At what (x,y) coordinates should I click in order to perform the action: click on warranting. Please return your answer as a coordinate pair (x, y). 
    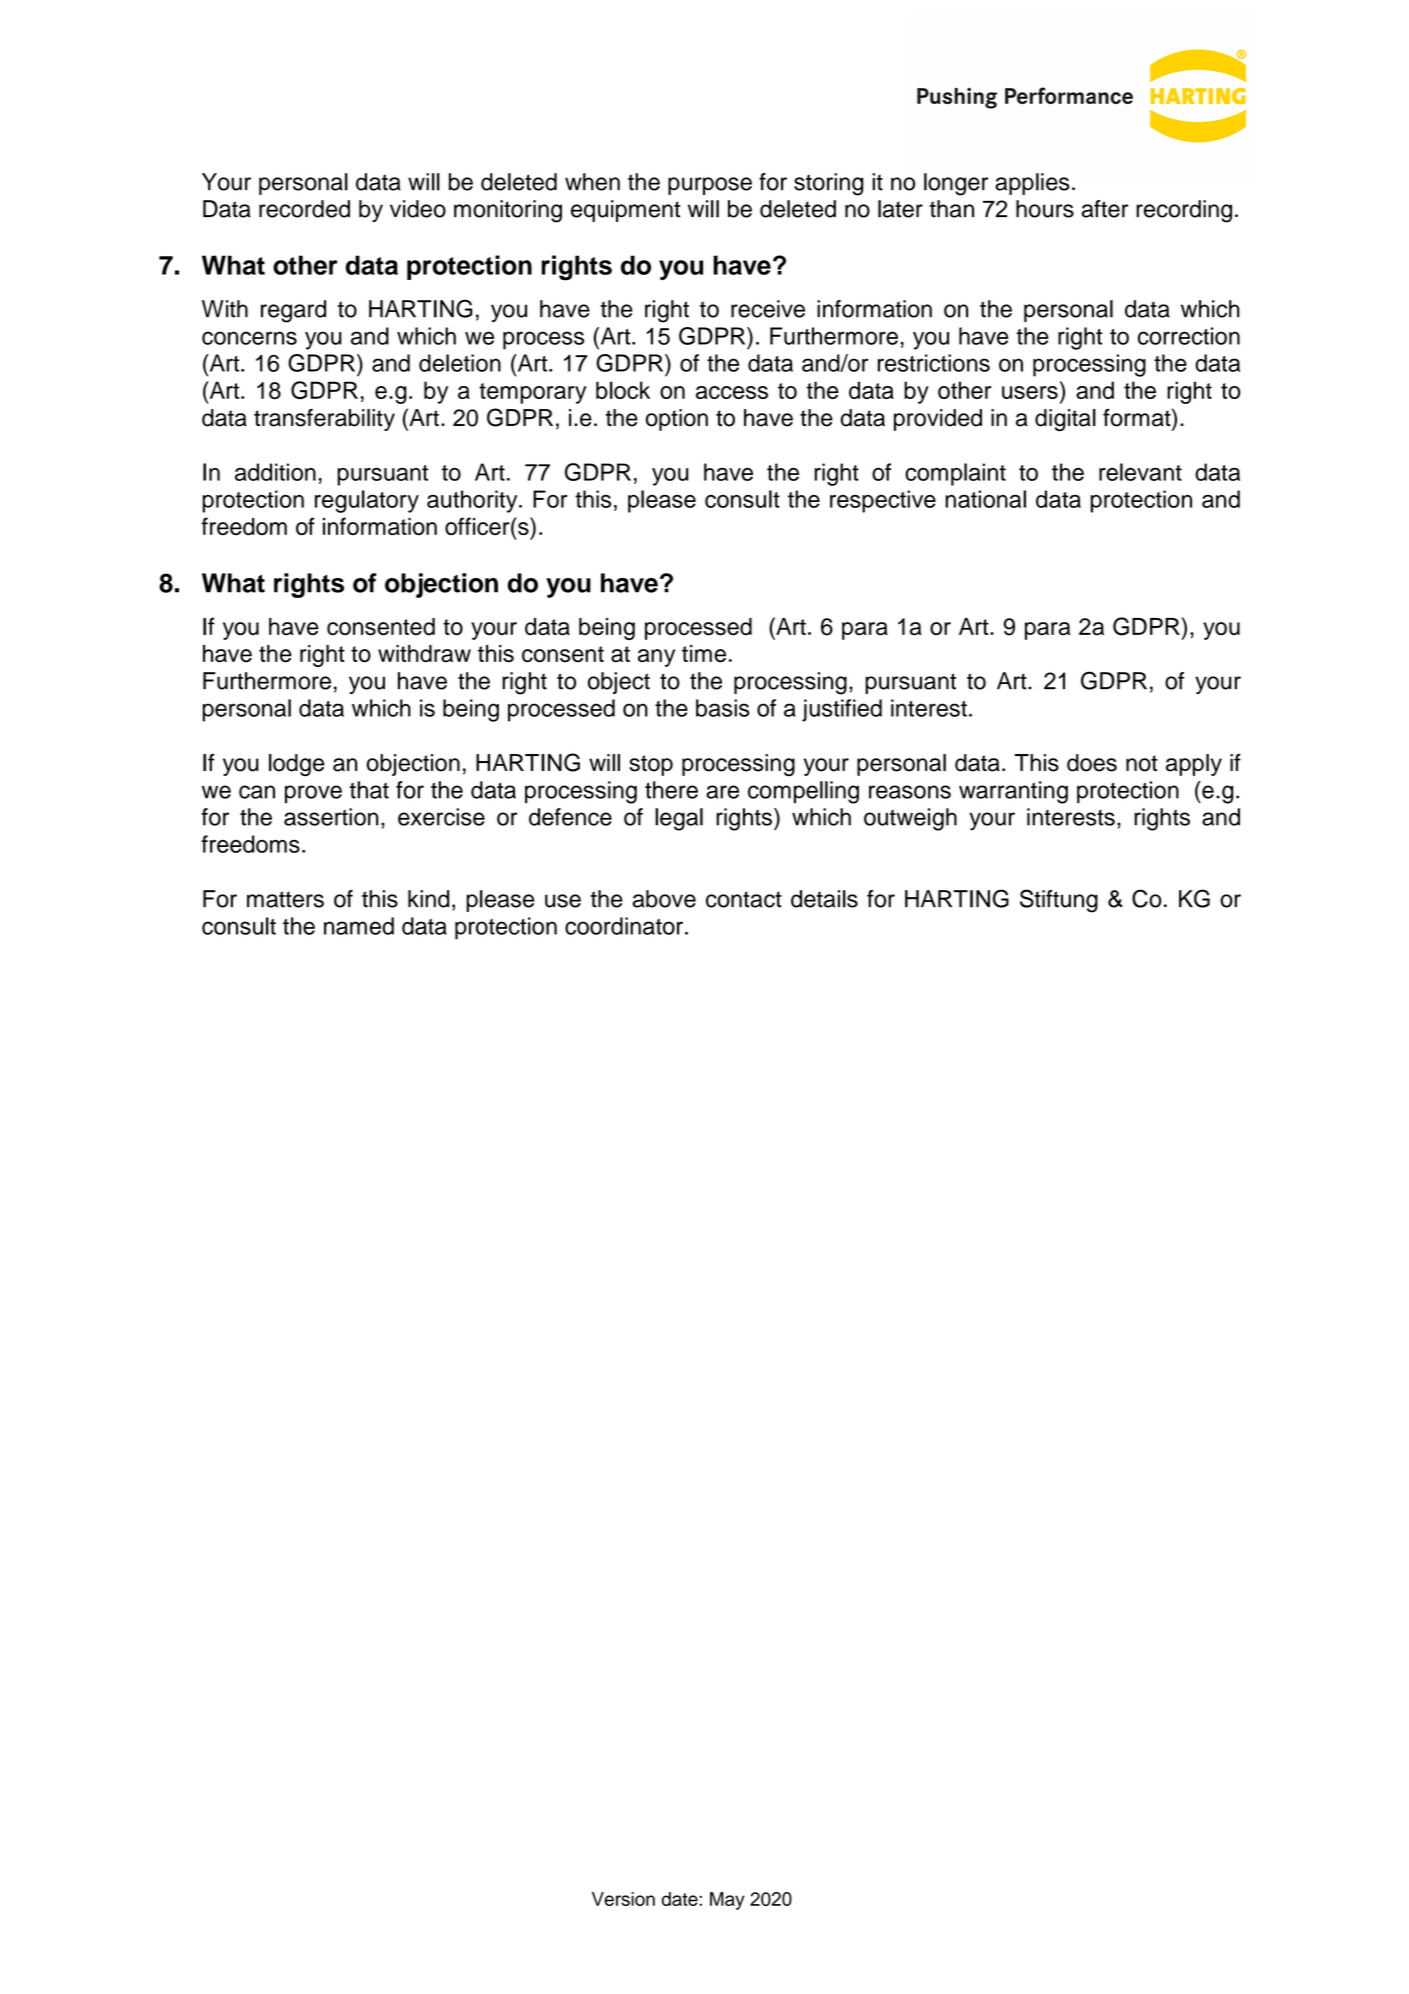
    Looking at the image, I should click on (1013, 792).
